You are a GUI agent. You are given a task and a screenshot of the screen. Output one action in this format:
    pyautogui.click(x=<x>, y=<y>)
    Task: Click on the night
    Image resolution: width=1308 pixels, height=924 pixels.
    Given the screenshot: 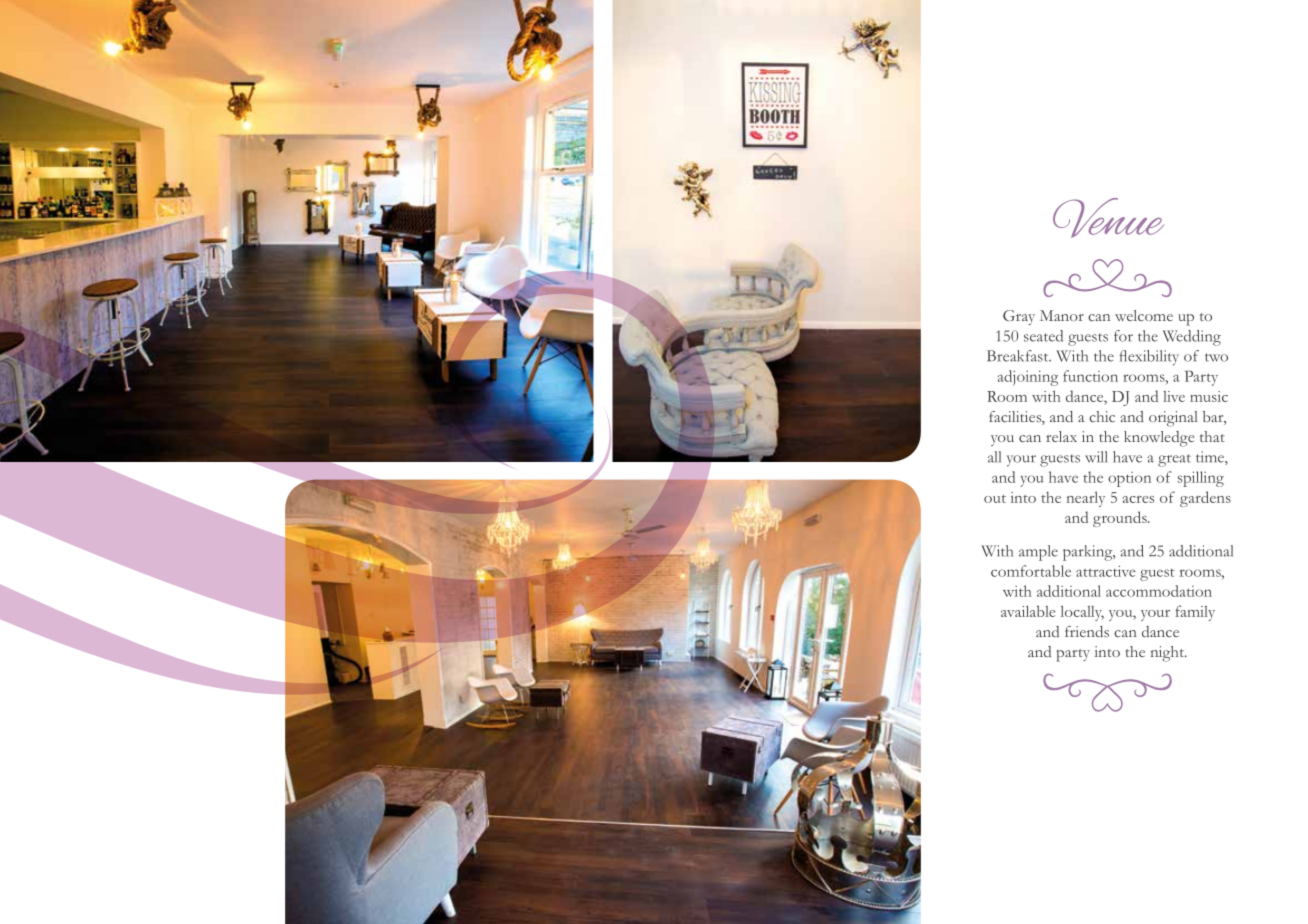 What is the action you would take?
    pyautogui.click(x=1168, y=654)
